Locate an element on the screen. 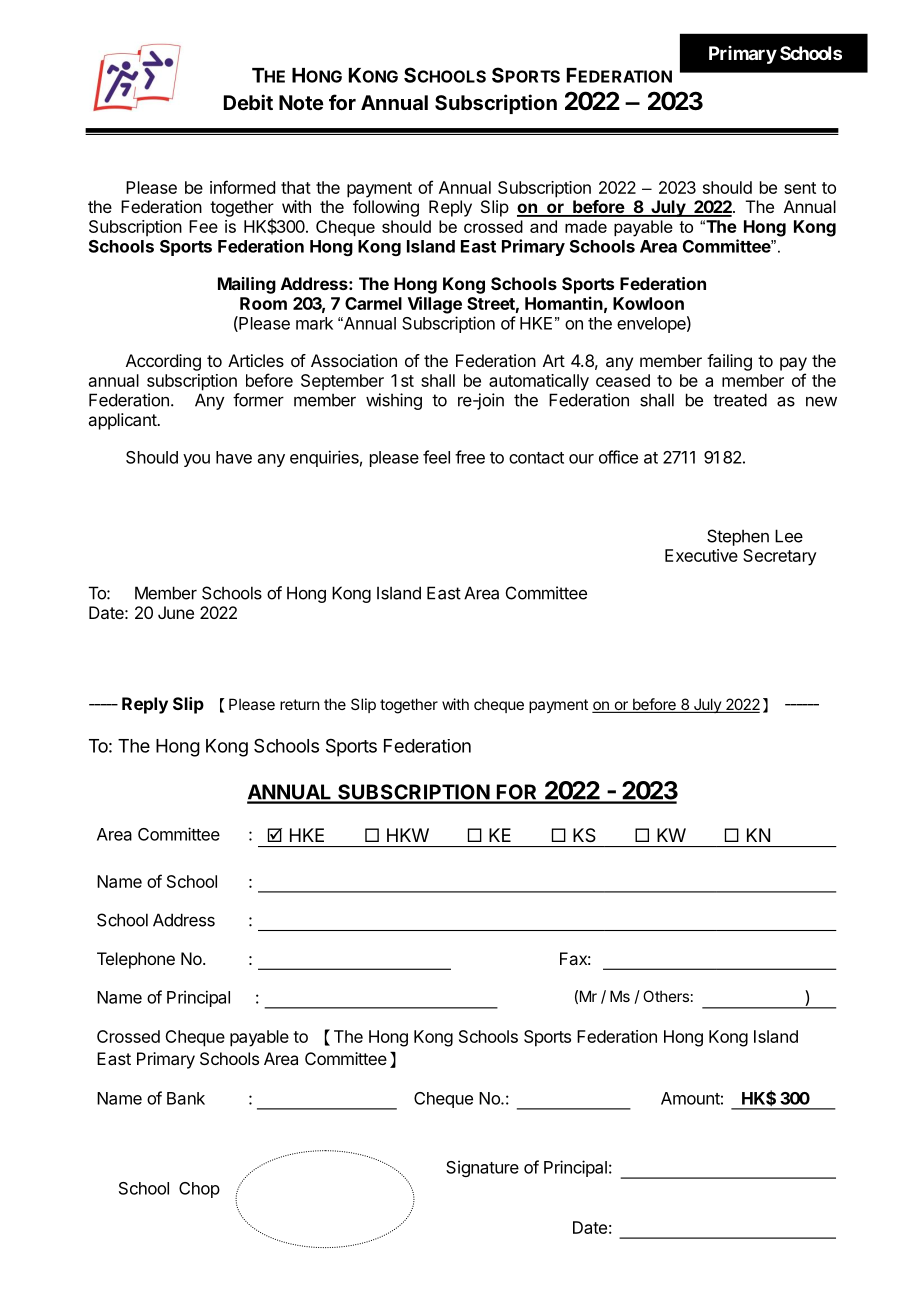 Image resolution: width=924 pixels, height=1308 pixels. former is located at coordinates (258, 400).
